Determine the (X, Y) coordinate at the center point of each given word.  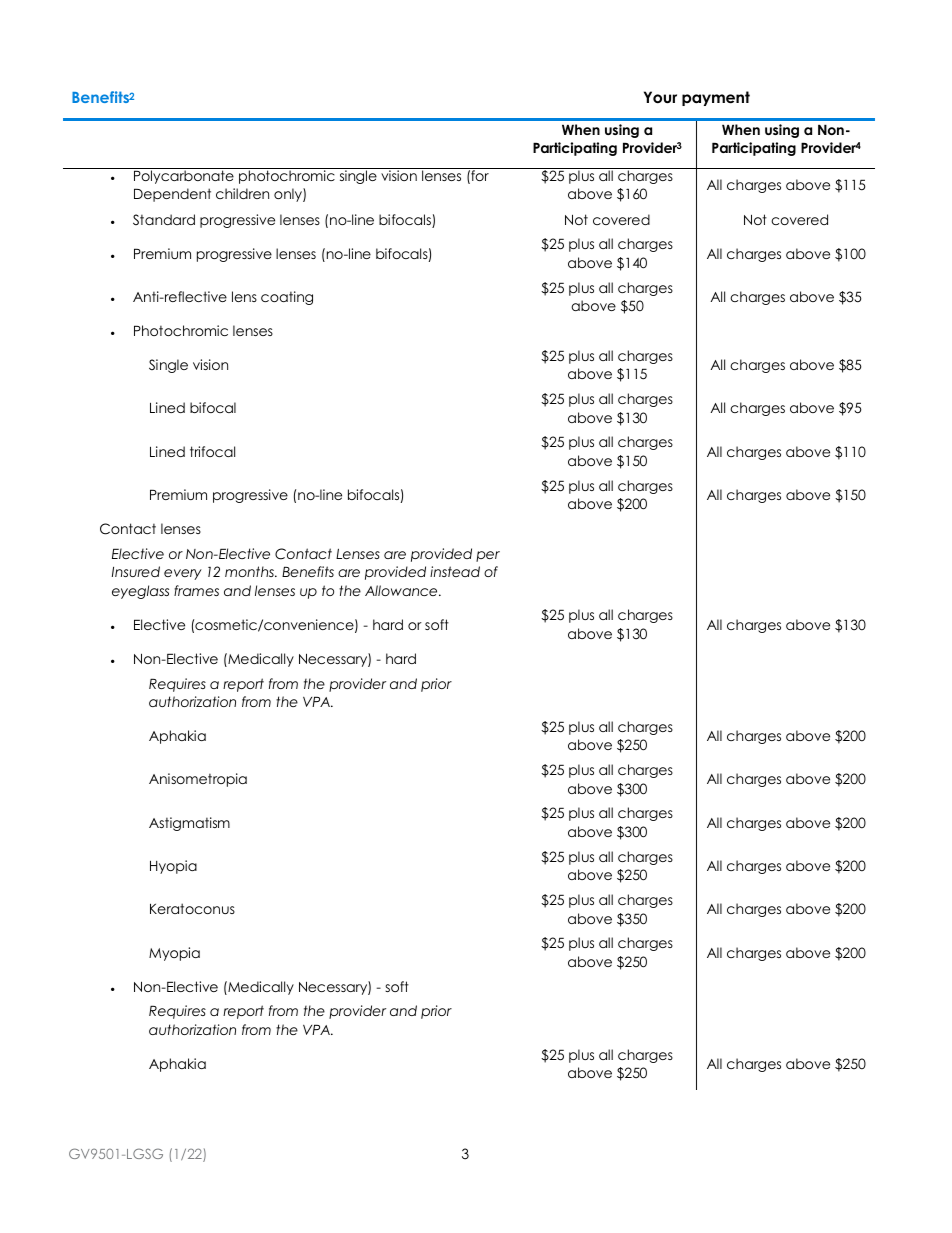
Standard (164, 219)
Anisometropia (198, 780)
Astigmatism (189, 824)
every (183, 574)
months (250, 571)
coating (287, 298)
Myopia (174, 954)
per (488, 556)
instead (455, 571)
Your (660, 97)
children (242, 193)
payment (716, 98)
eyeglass (140, 592)
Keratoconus (192, 908)
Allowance (402, 590)
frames (196, 590)
